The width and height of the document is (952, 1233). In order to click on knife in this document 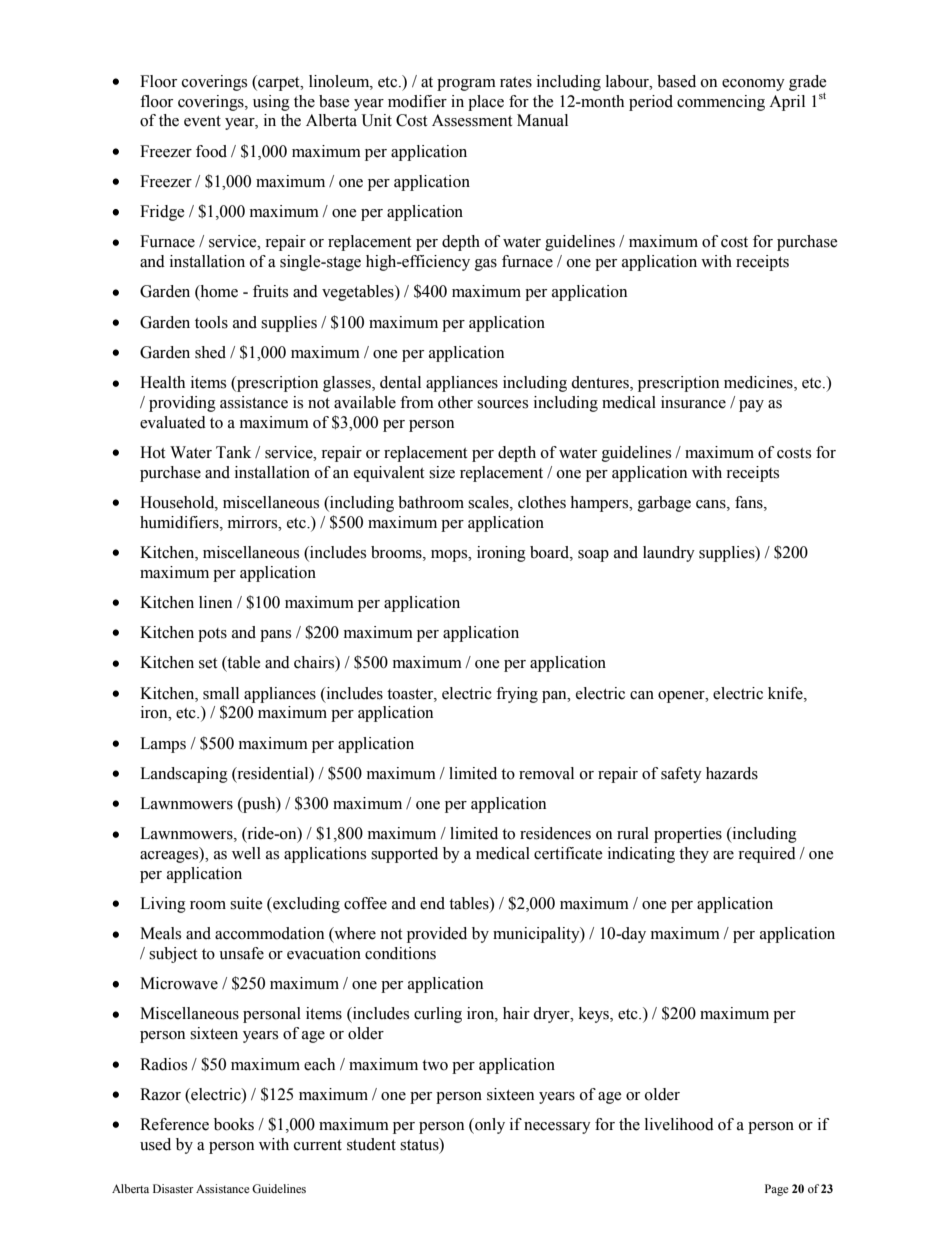, I will do `click(786, 693)`.
